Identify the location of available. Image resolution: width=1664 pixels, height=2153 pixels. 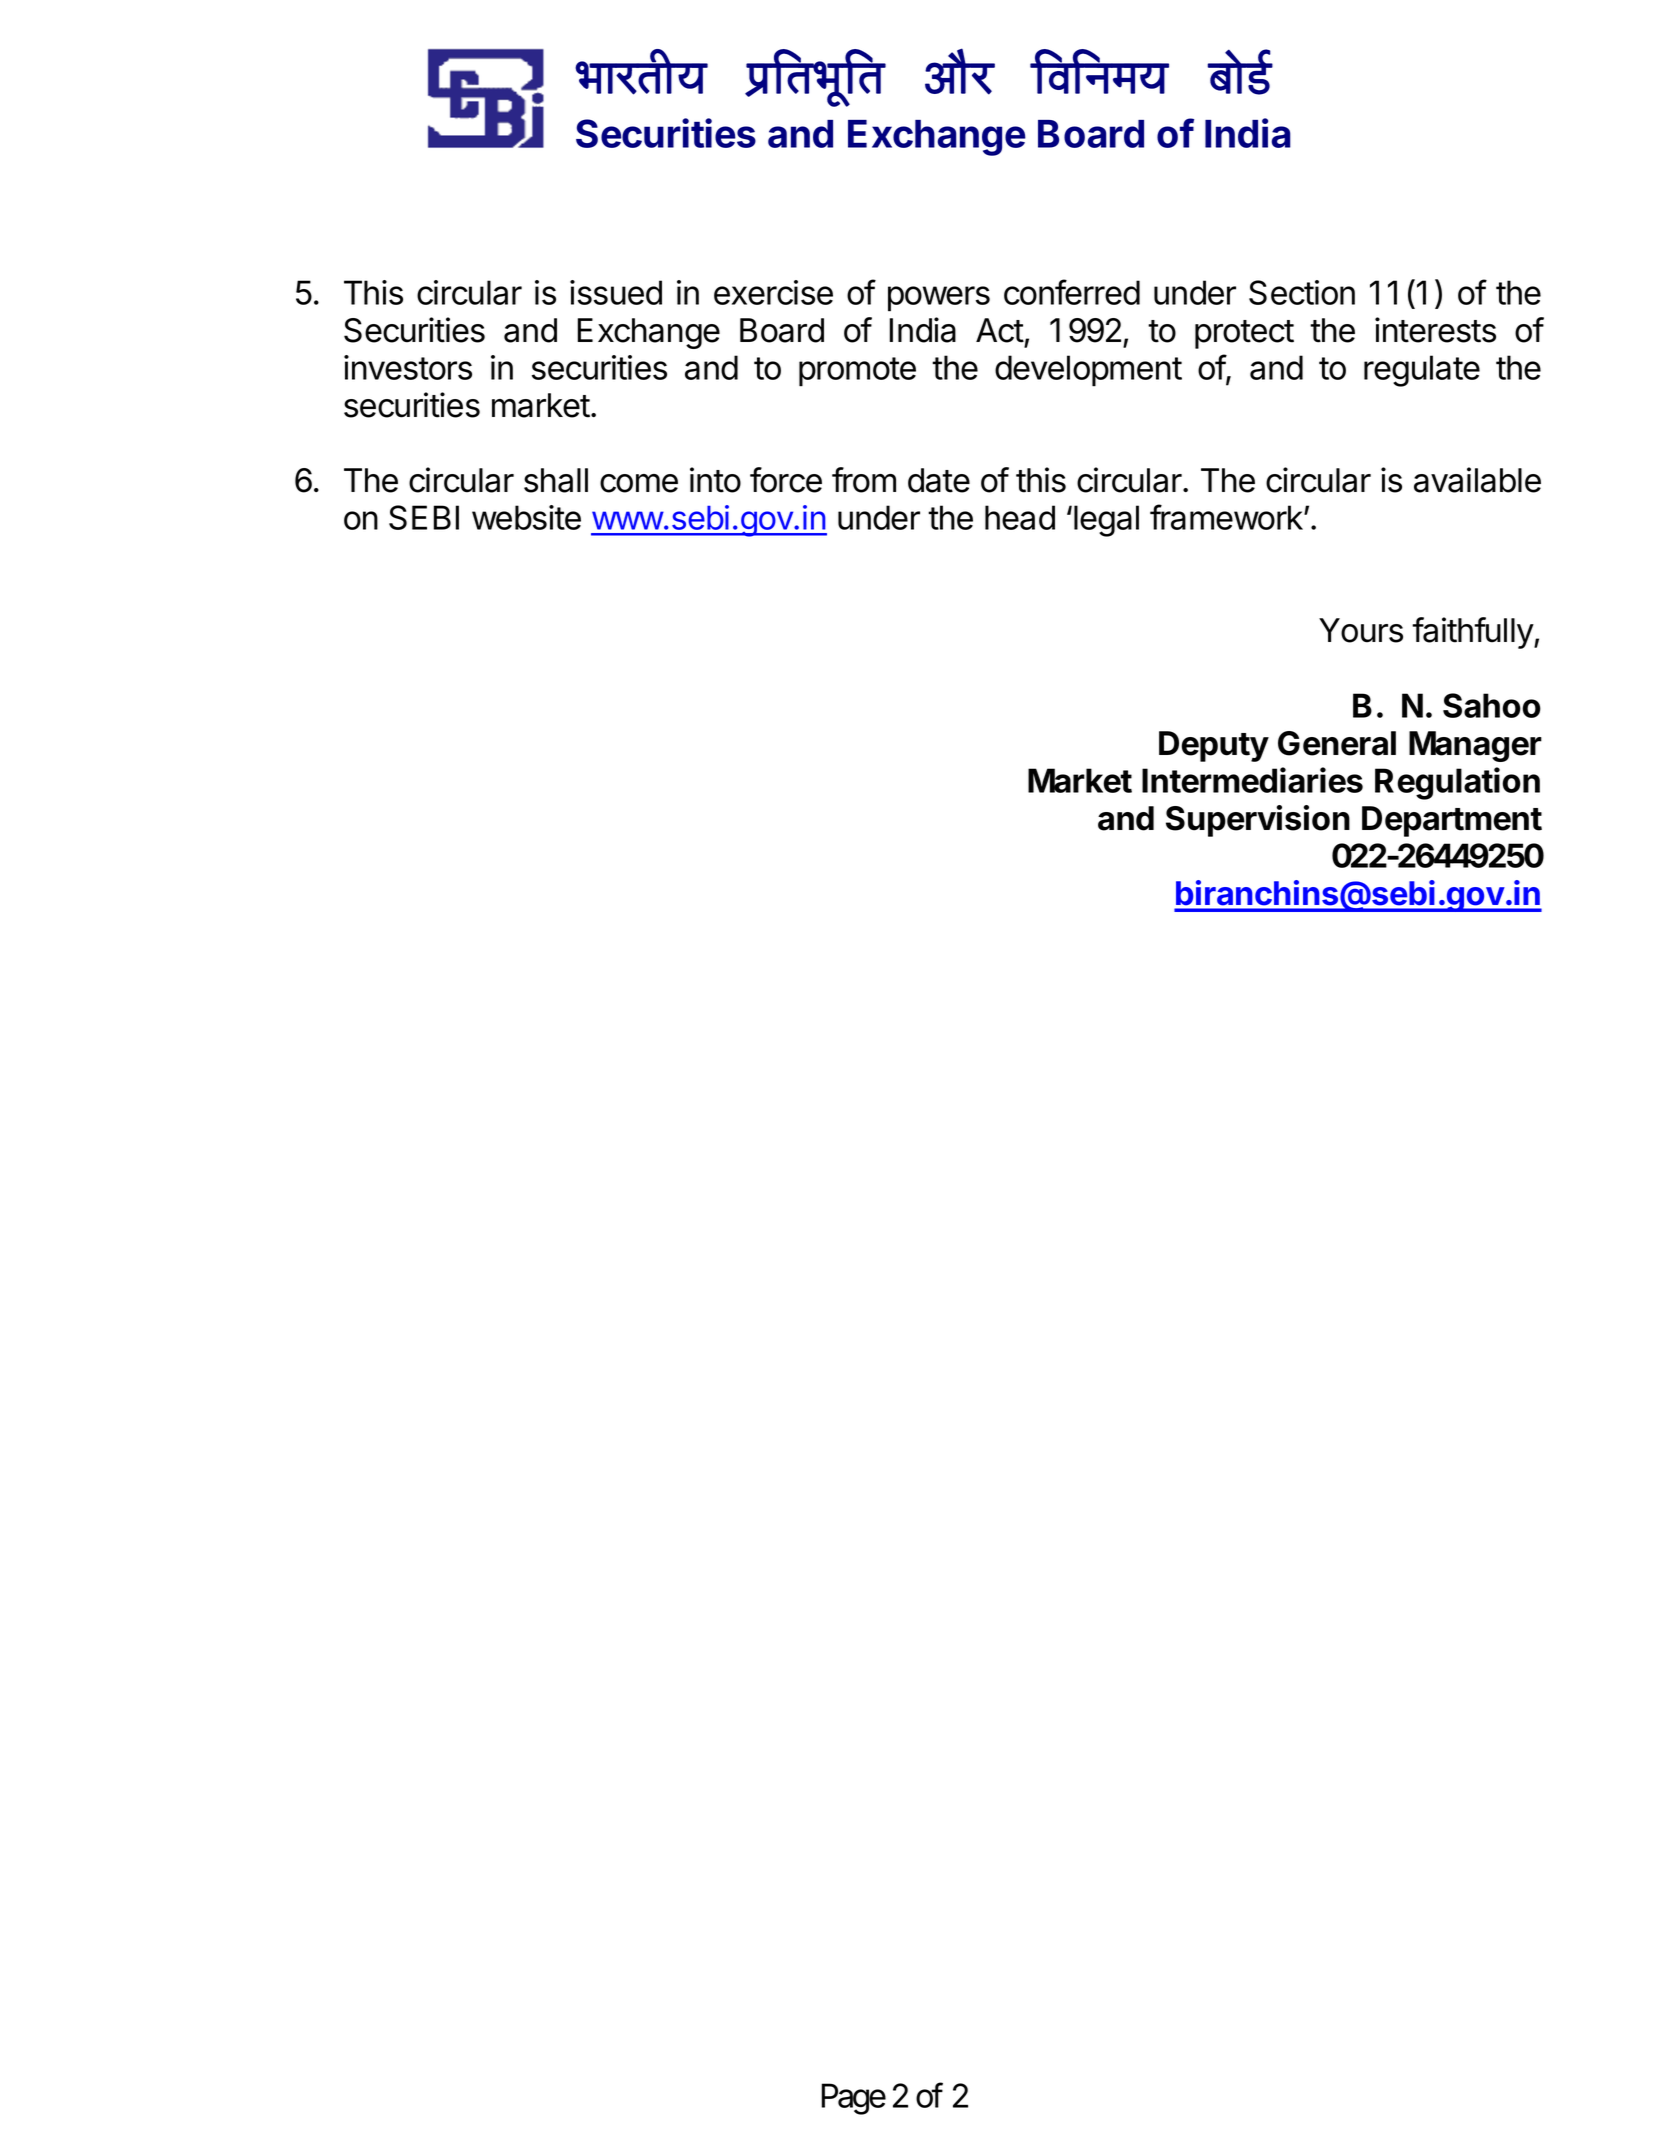
(1477, 480).
